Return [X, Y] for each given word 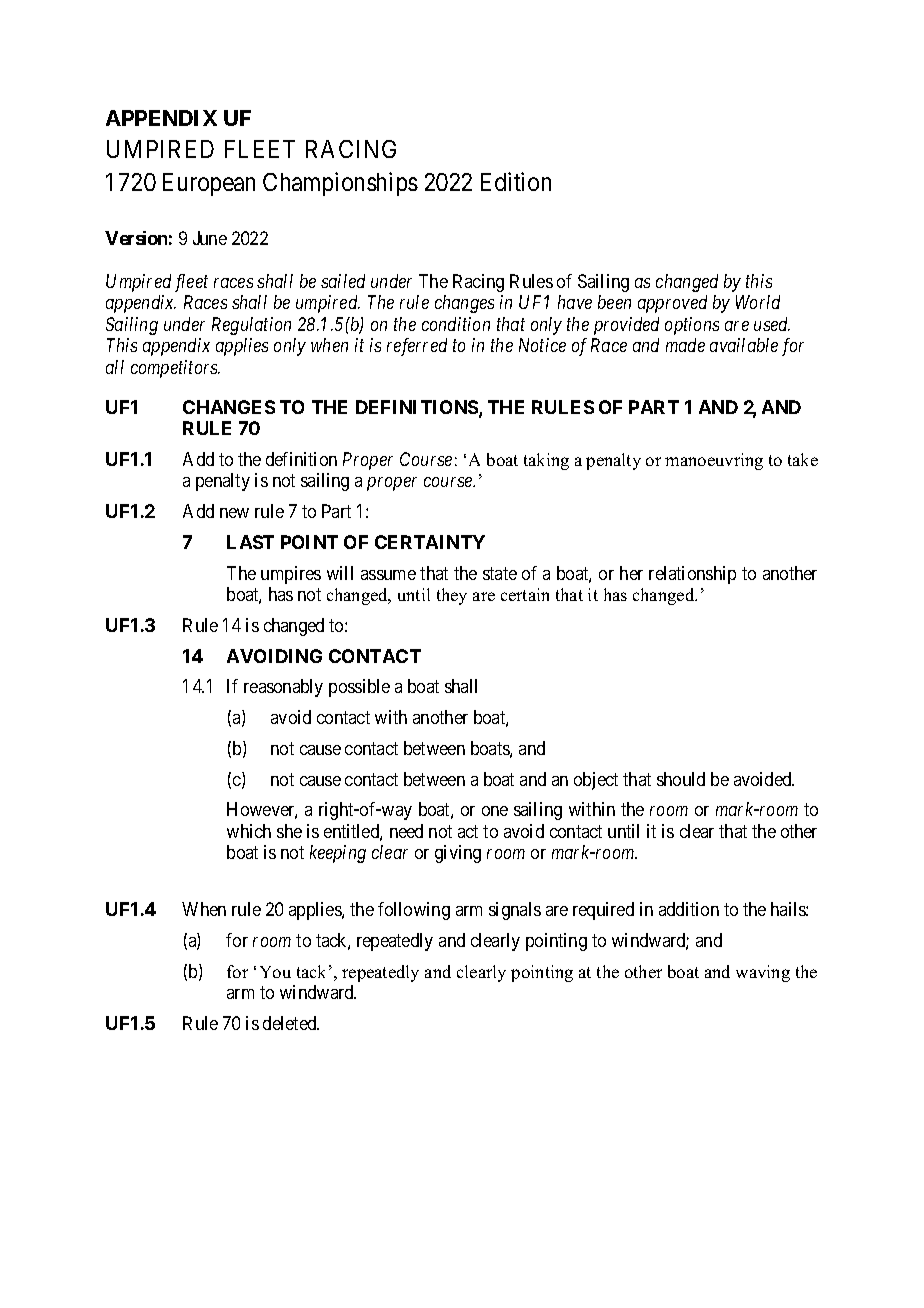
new [234, 513]
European [209, 184]
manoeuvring [714, 461]
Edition [516, 181]
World [758, 302]
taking [546, 461]
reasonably [283, 688]
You [275, 972]
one [495, 811]
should [681, 779]
